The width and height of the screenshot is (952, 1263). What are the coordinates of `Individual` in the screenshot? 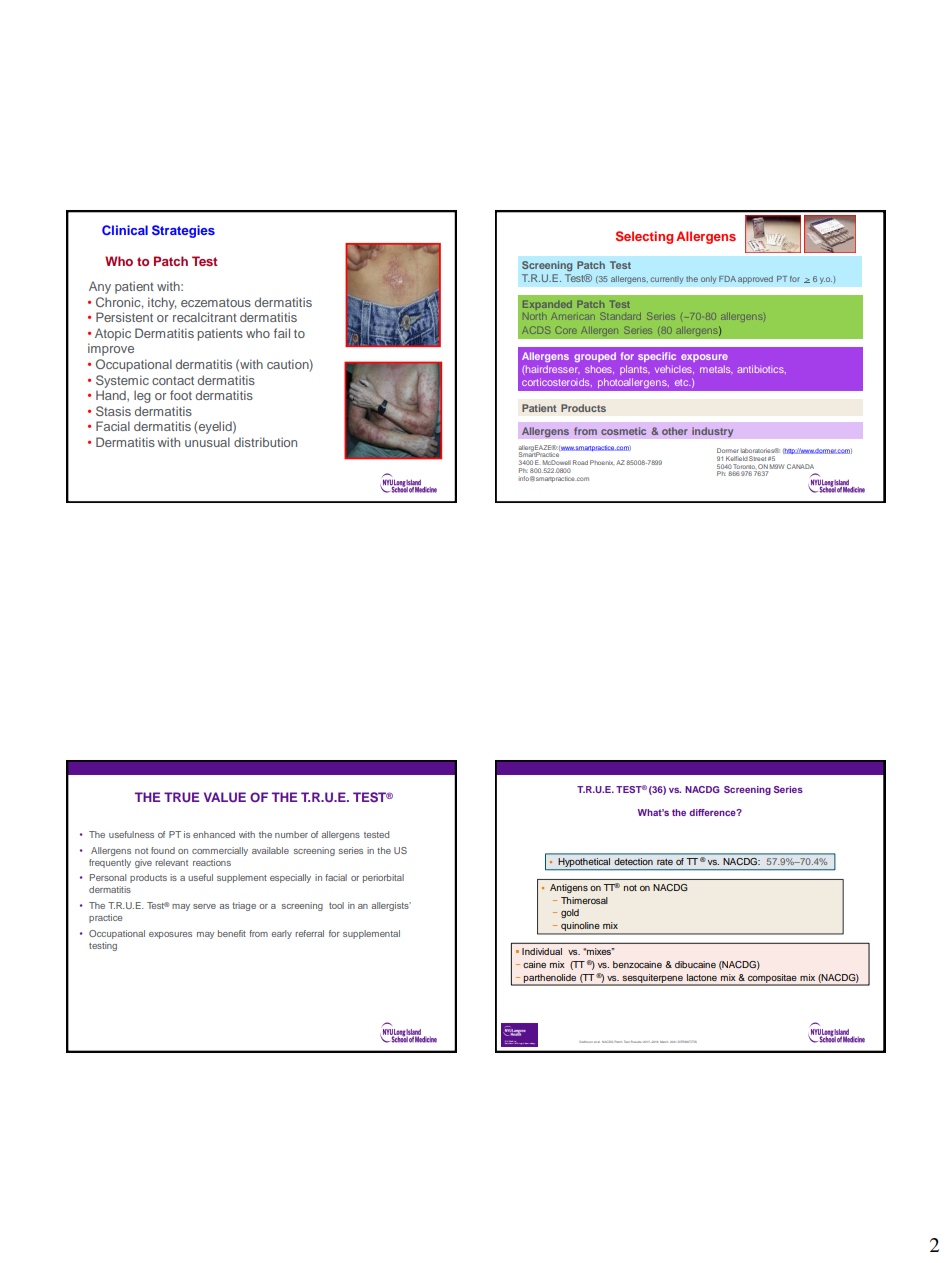 It's located at (542, 951).
